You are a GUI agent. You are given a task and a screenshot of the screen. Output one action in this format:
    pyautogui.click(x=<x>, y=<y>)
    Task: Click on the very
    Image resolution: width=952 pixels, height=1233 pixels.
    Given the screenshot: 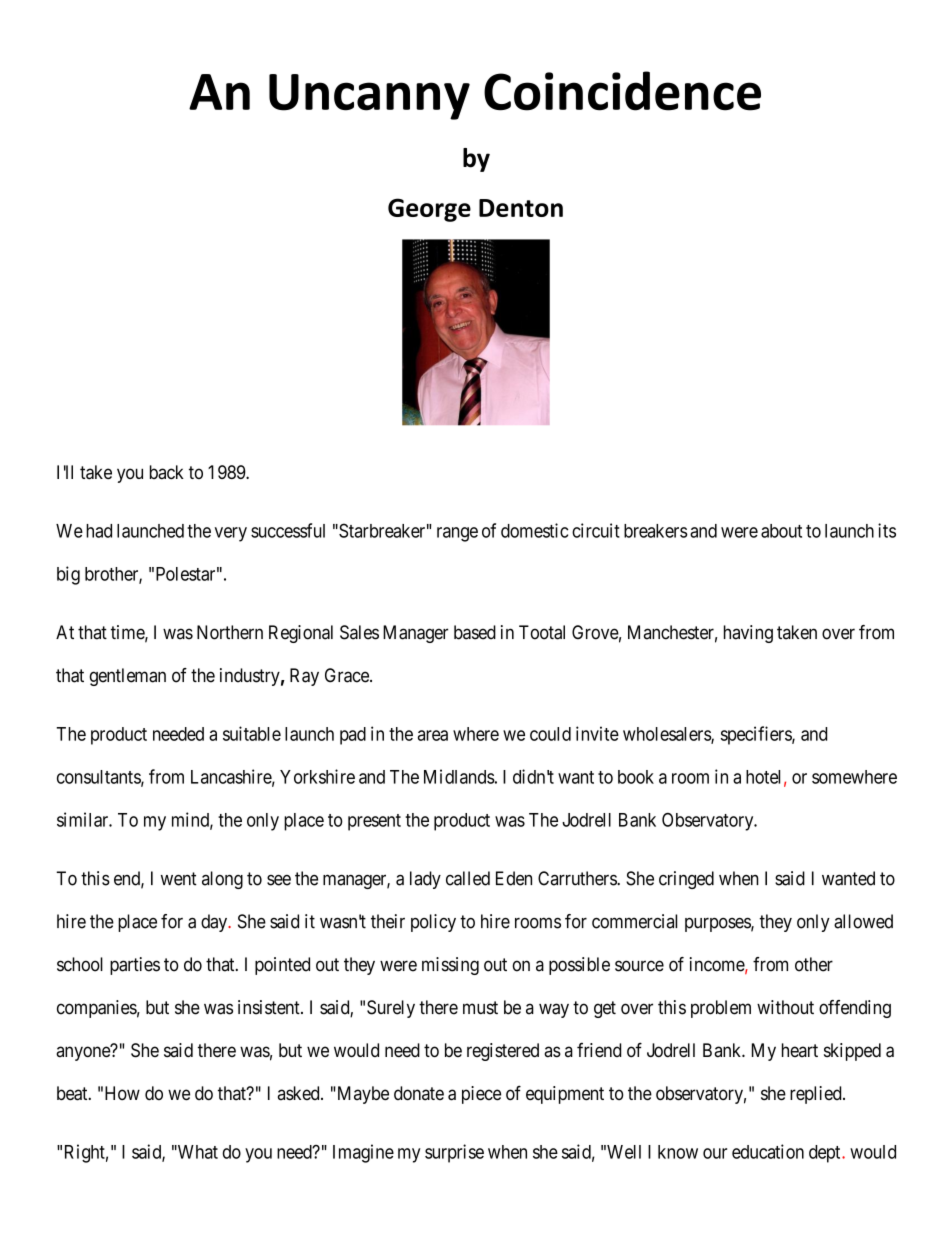 What is the action you would take?
    pyautogui.click(x=231, y=534)
